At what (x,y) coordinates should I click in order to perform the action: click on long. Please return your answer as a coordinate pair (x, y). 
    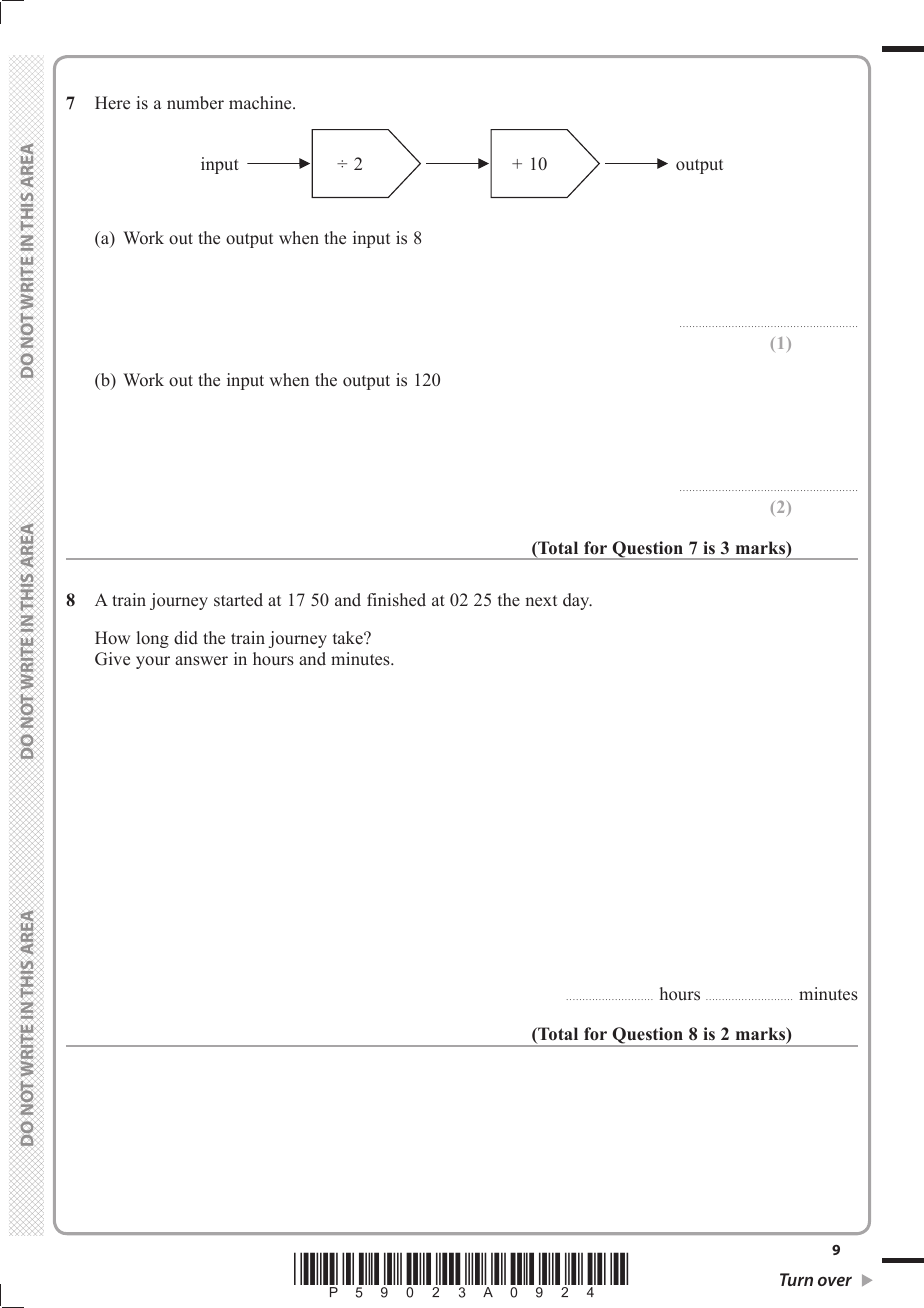
    Looking at the image, I should click on (153, 639).
